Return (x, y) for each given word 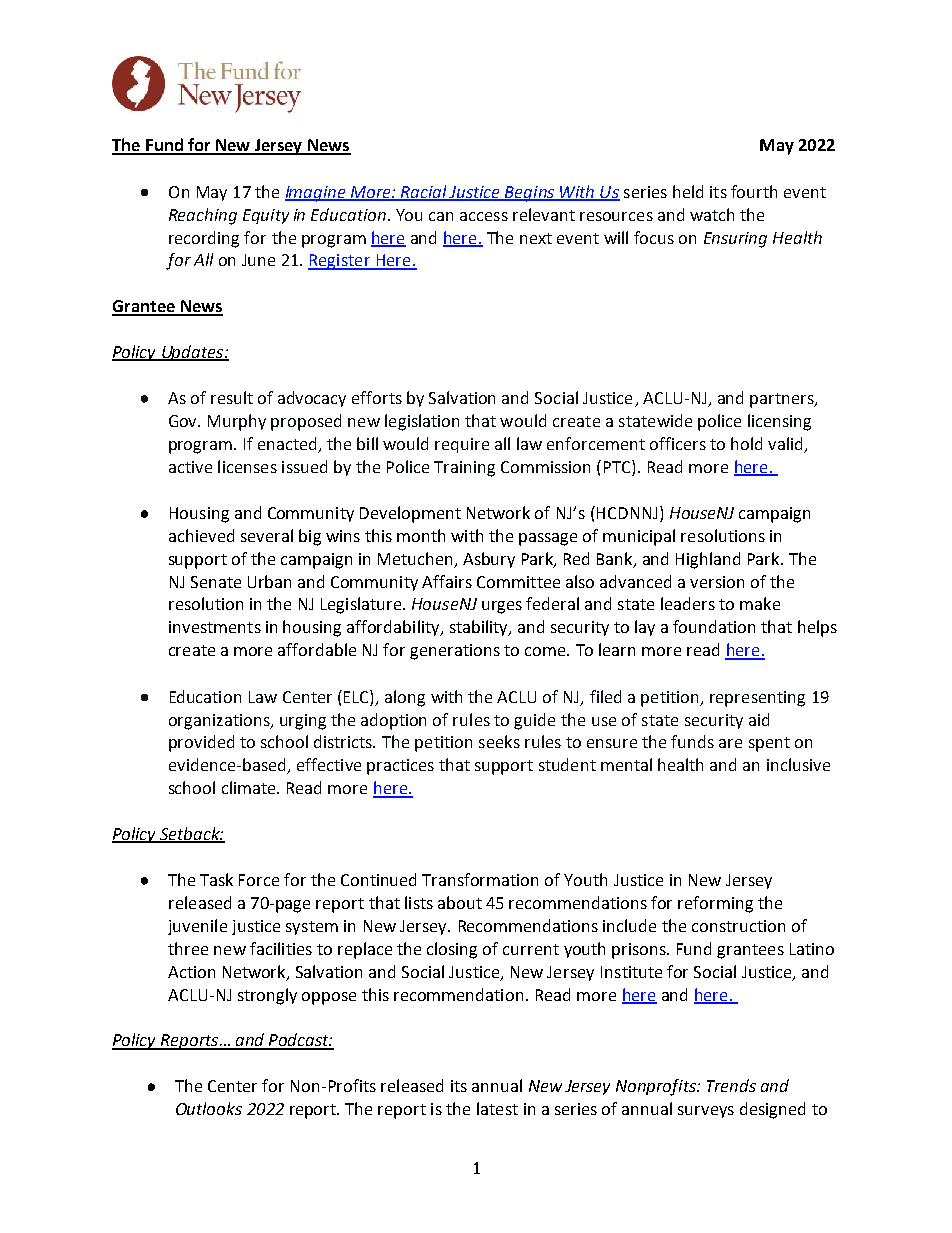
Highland (708, 560)
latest (497, 1108)
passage (548, 539)
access (484, 216)
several (267, 535)
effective (329, 764)
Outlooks (209, 1108)
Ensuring (735, 240)
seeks (499, 741)
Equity (266, 216)
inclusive (798, 764)
